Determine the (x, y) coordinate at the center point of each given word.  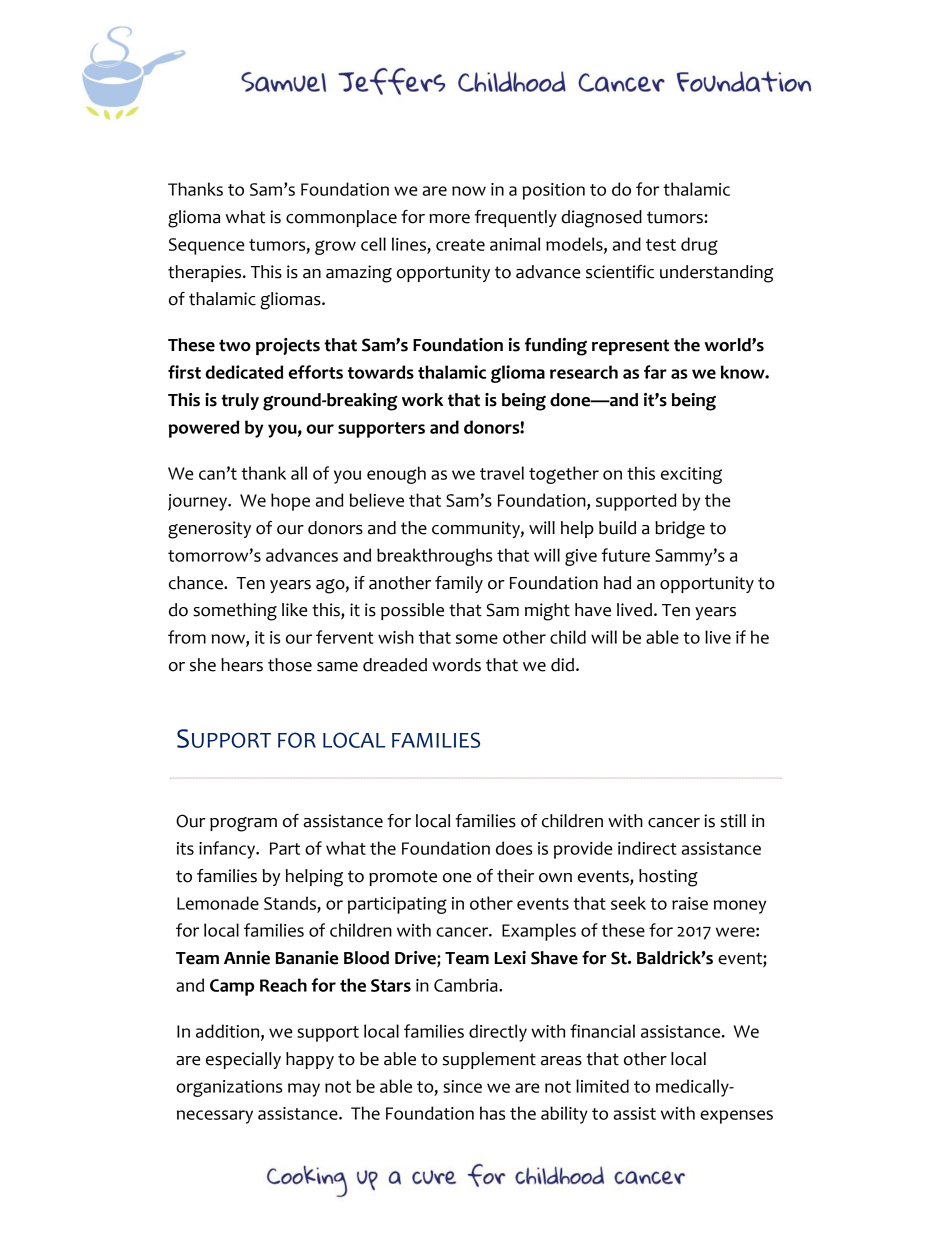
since (462, 1086)
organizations (229, 1088)
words (456, 665)
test (661, 245)
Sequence (207, 246)
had (617, 583)
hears (242, 665)
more (449, 219)
